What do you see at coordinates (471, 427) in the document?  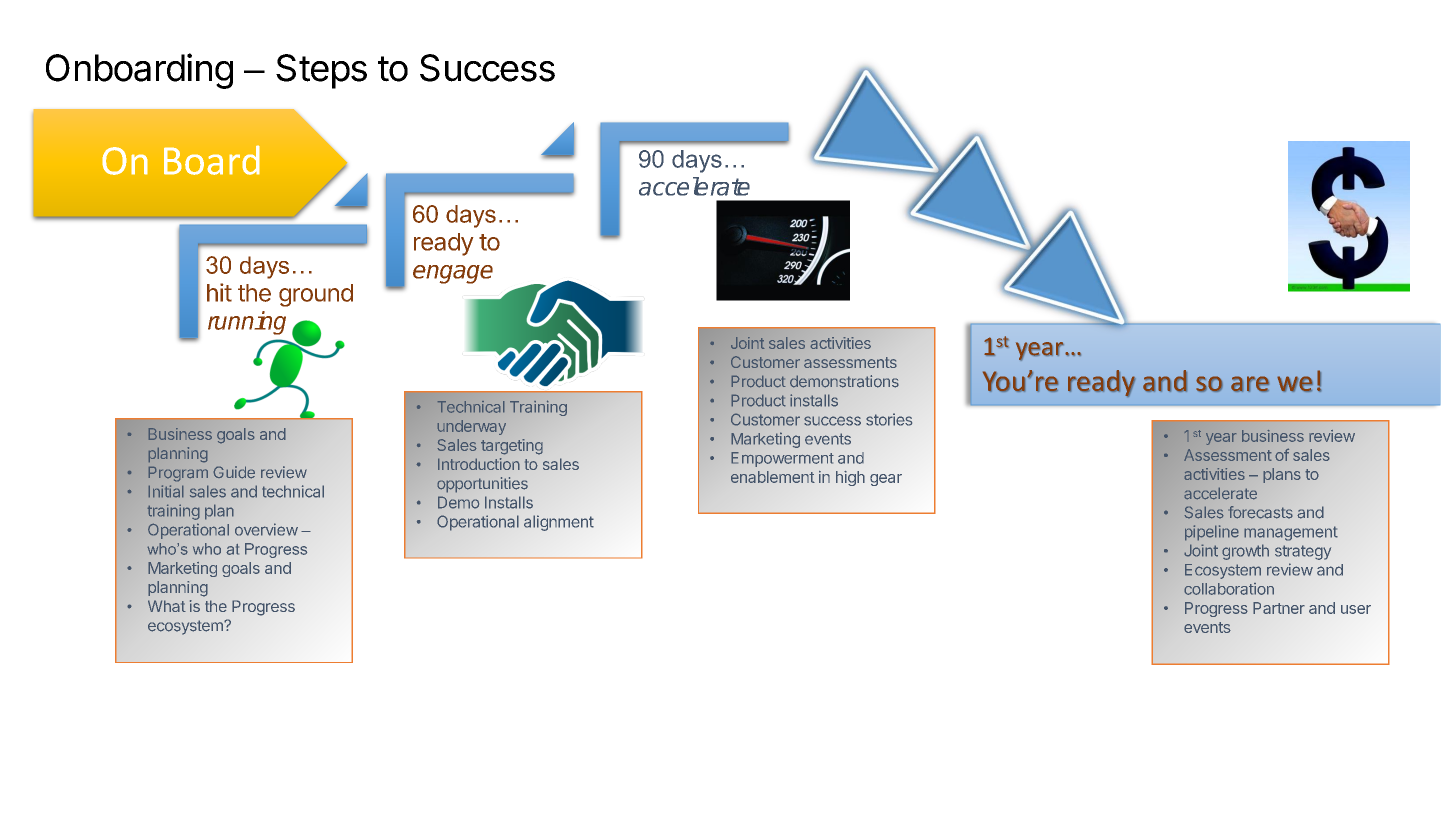 I see `underway` at bounding box center [471, 427].
